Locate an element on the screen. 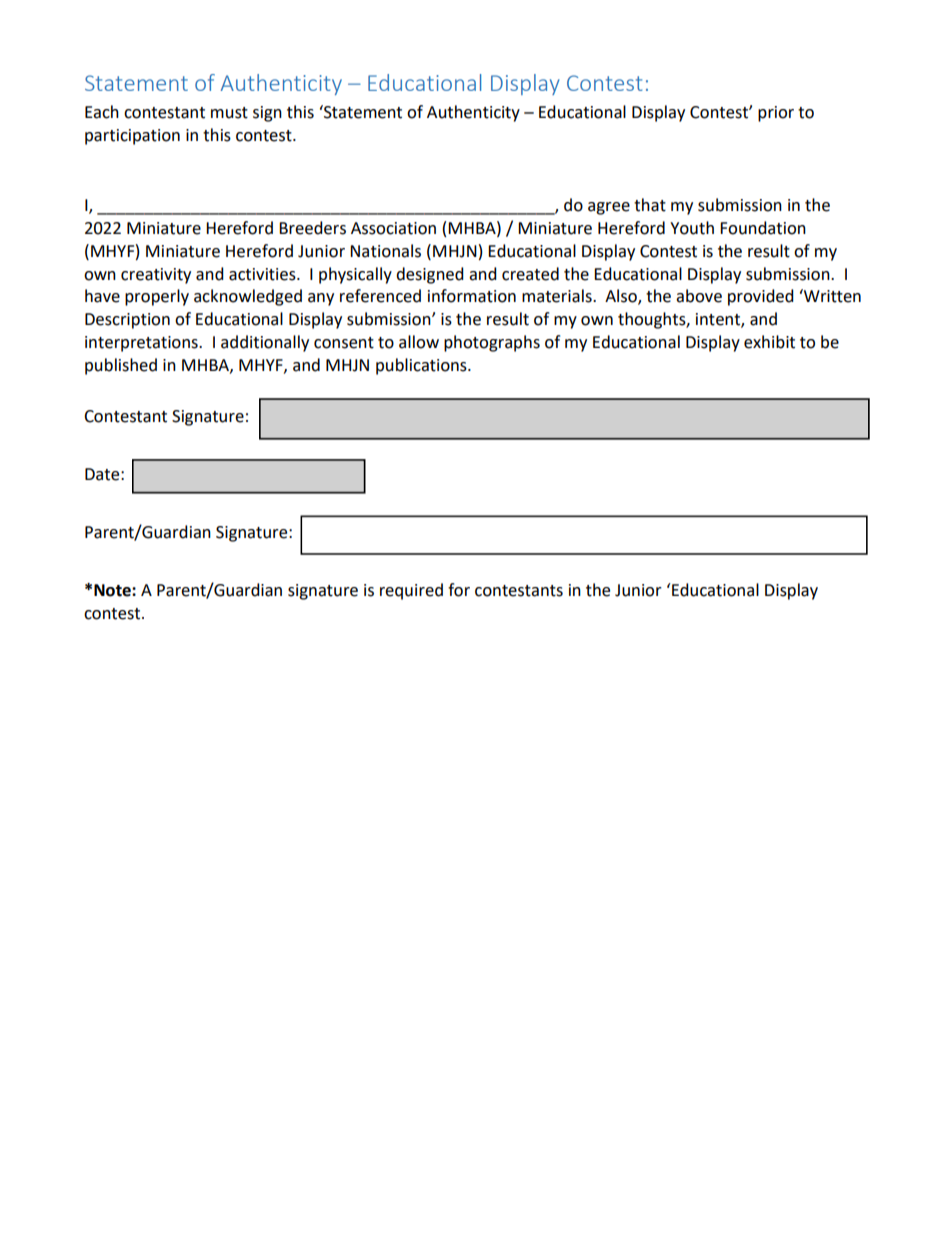 Image resolution: width=952 pixels, height=1233 pixels. publications is located at coordinates (422, 366).
